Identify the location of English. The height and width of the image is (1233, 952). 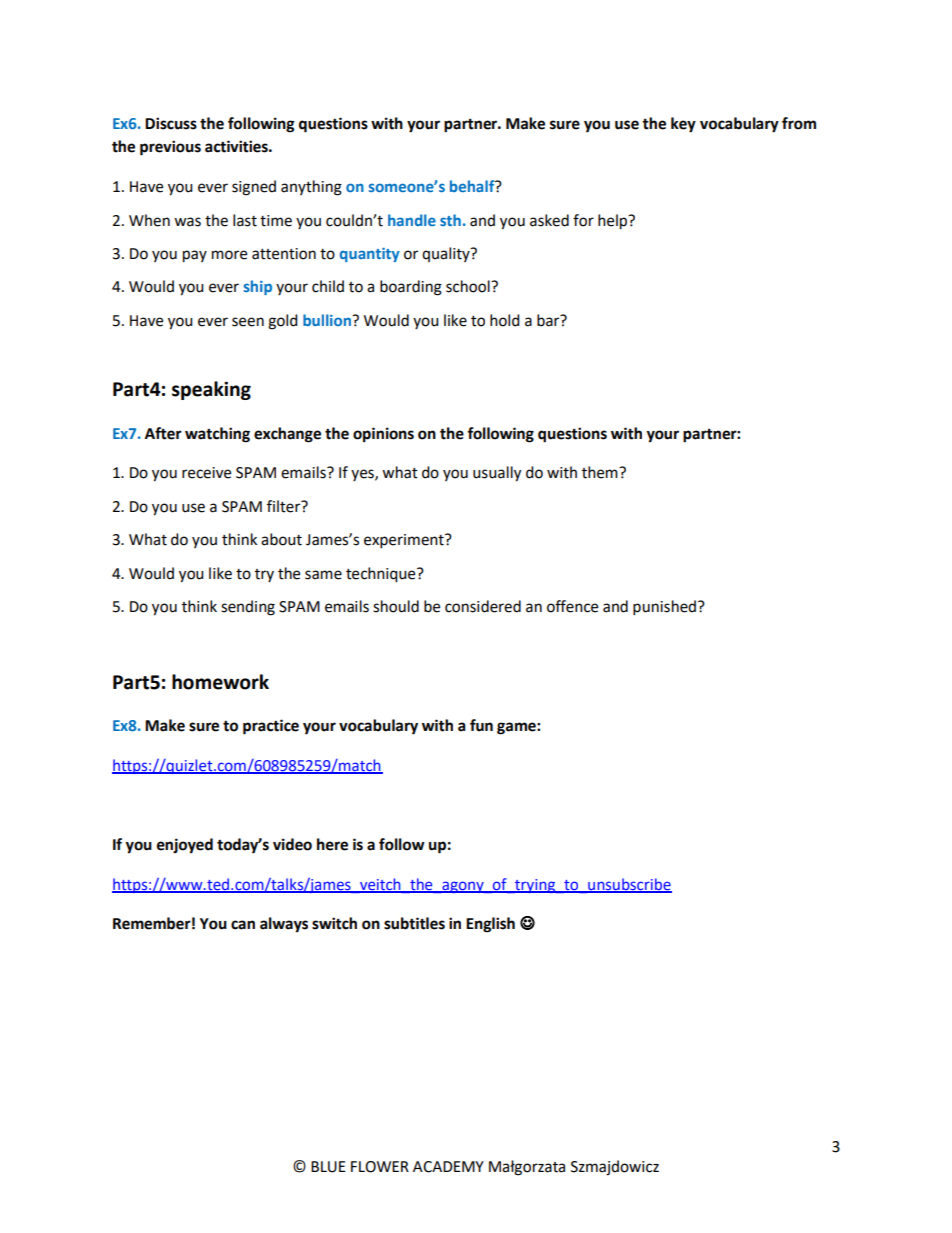
(490, 925).
